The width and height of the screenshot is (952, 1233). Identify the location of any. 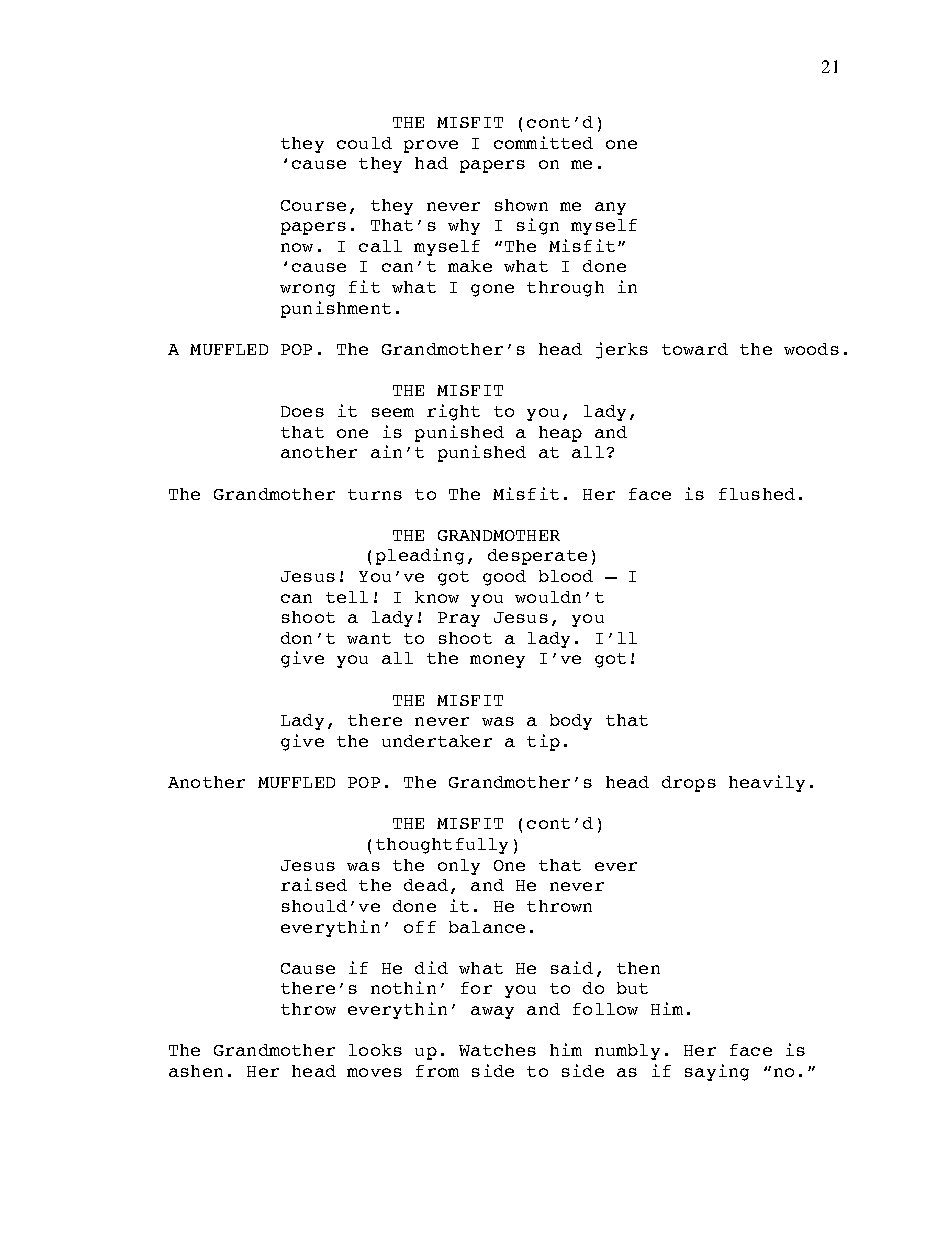
(610, 208).
